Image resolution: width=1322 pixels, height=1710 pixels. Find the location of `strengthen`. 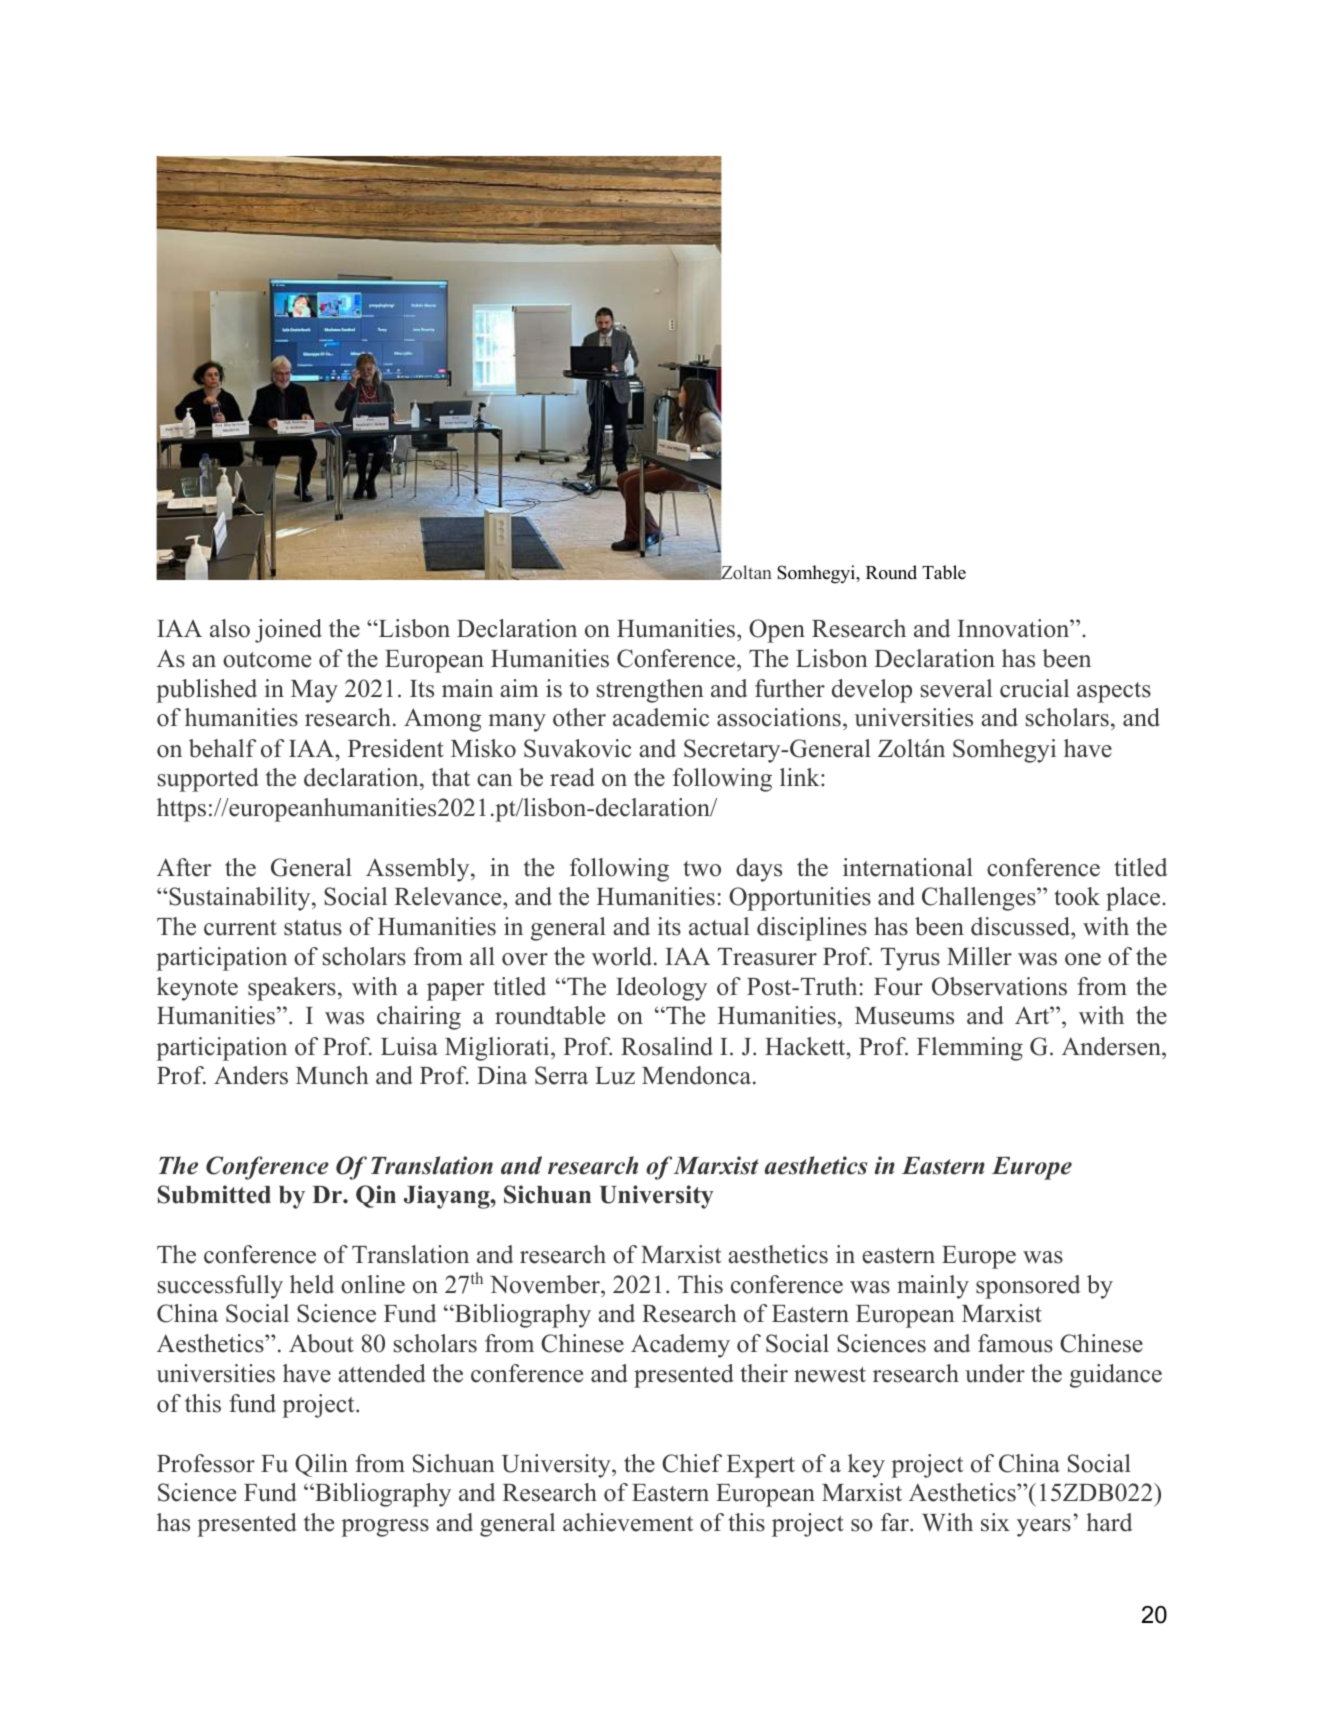

strengthen is located at coordinates (650, 691).
